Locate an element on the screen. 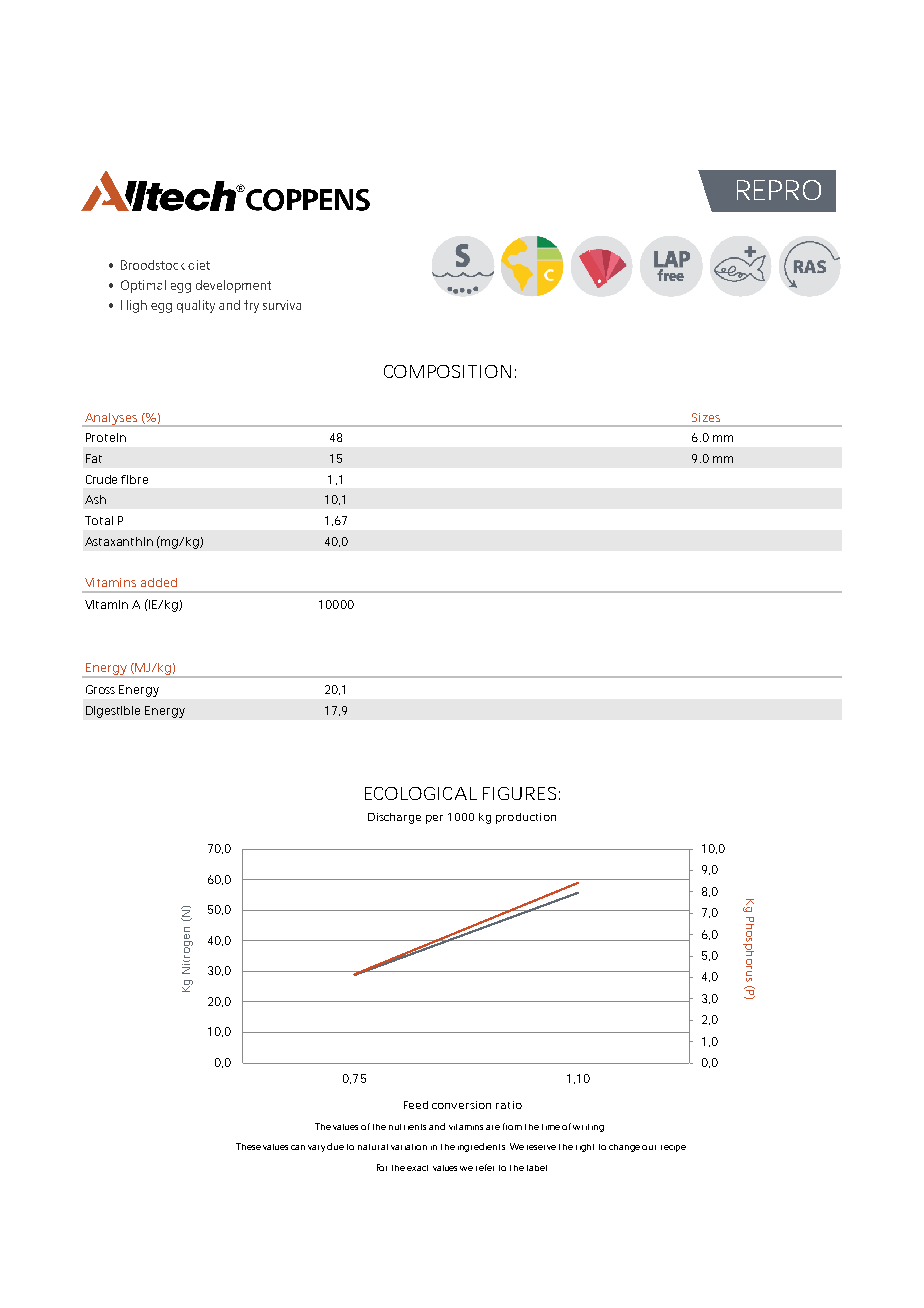  variation is located at coordinates (409, 1147).
